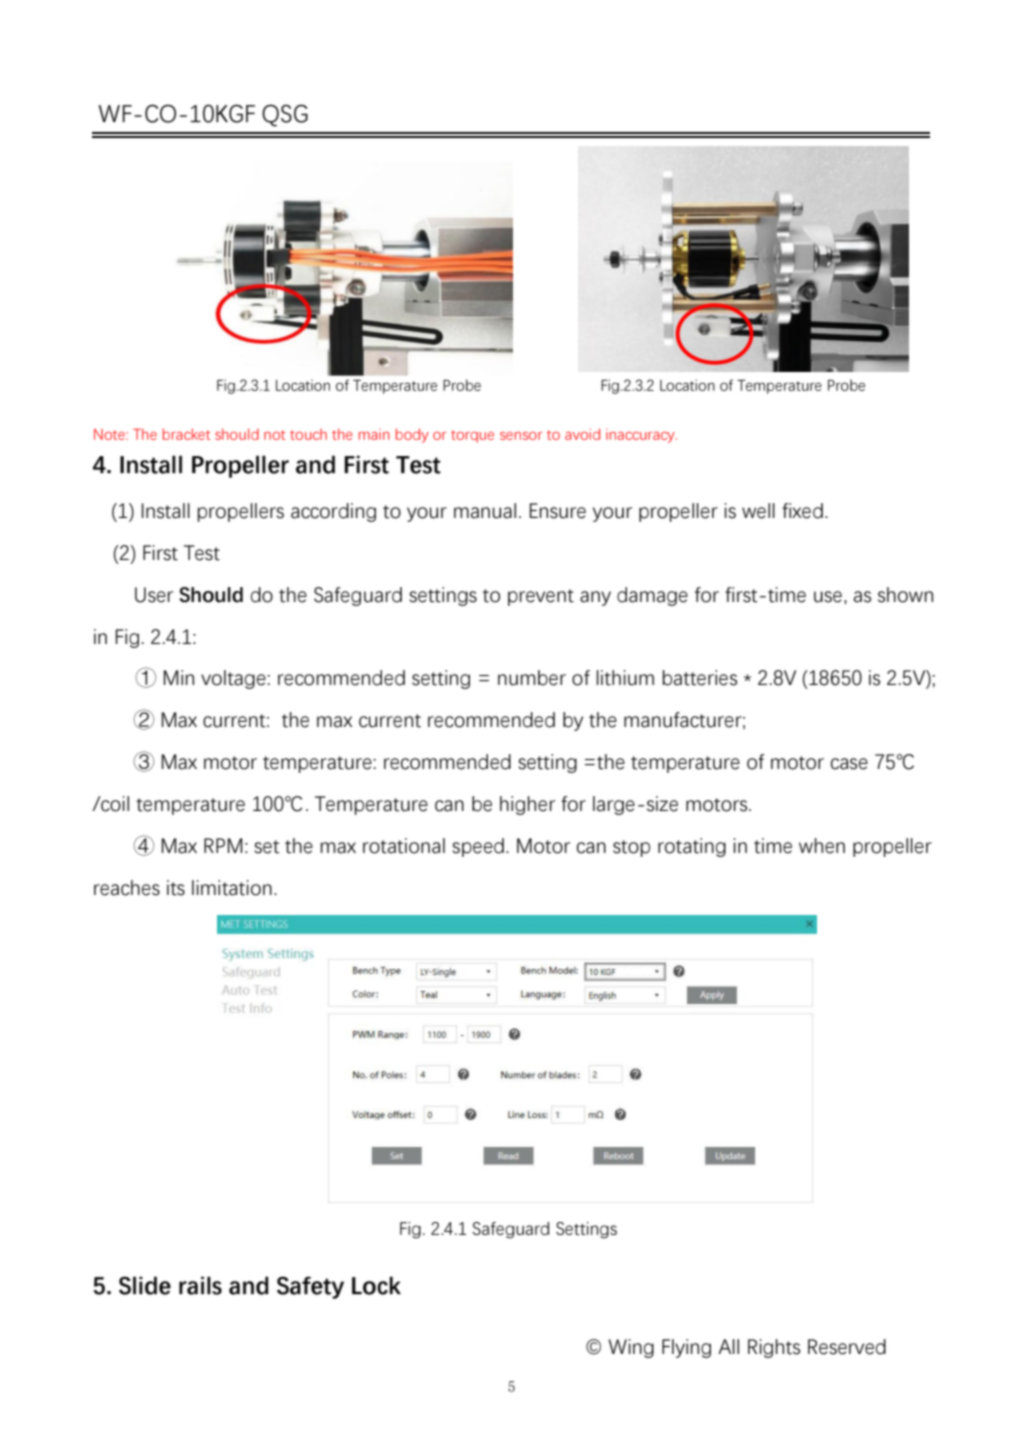 Image resolution: width=1023 pixels, height=1446 pixels. I want to click on speed, so click(478, 847).
